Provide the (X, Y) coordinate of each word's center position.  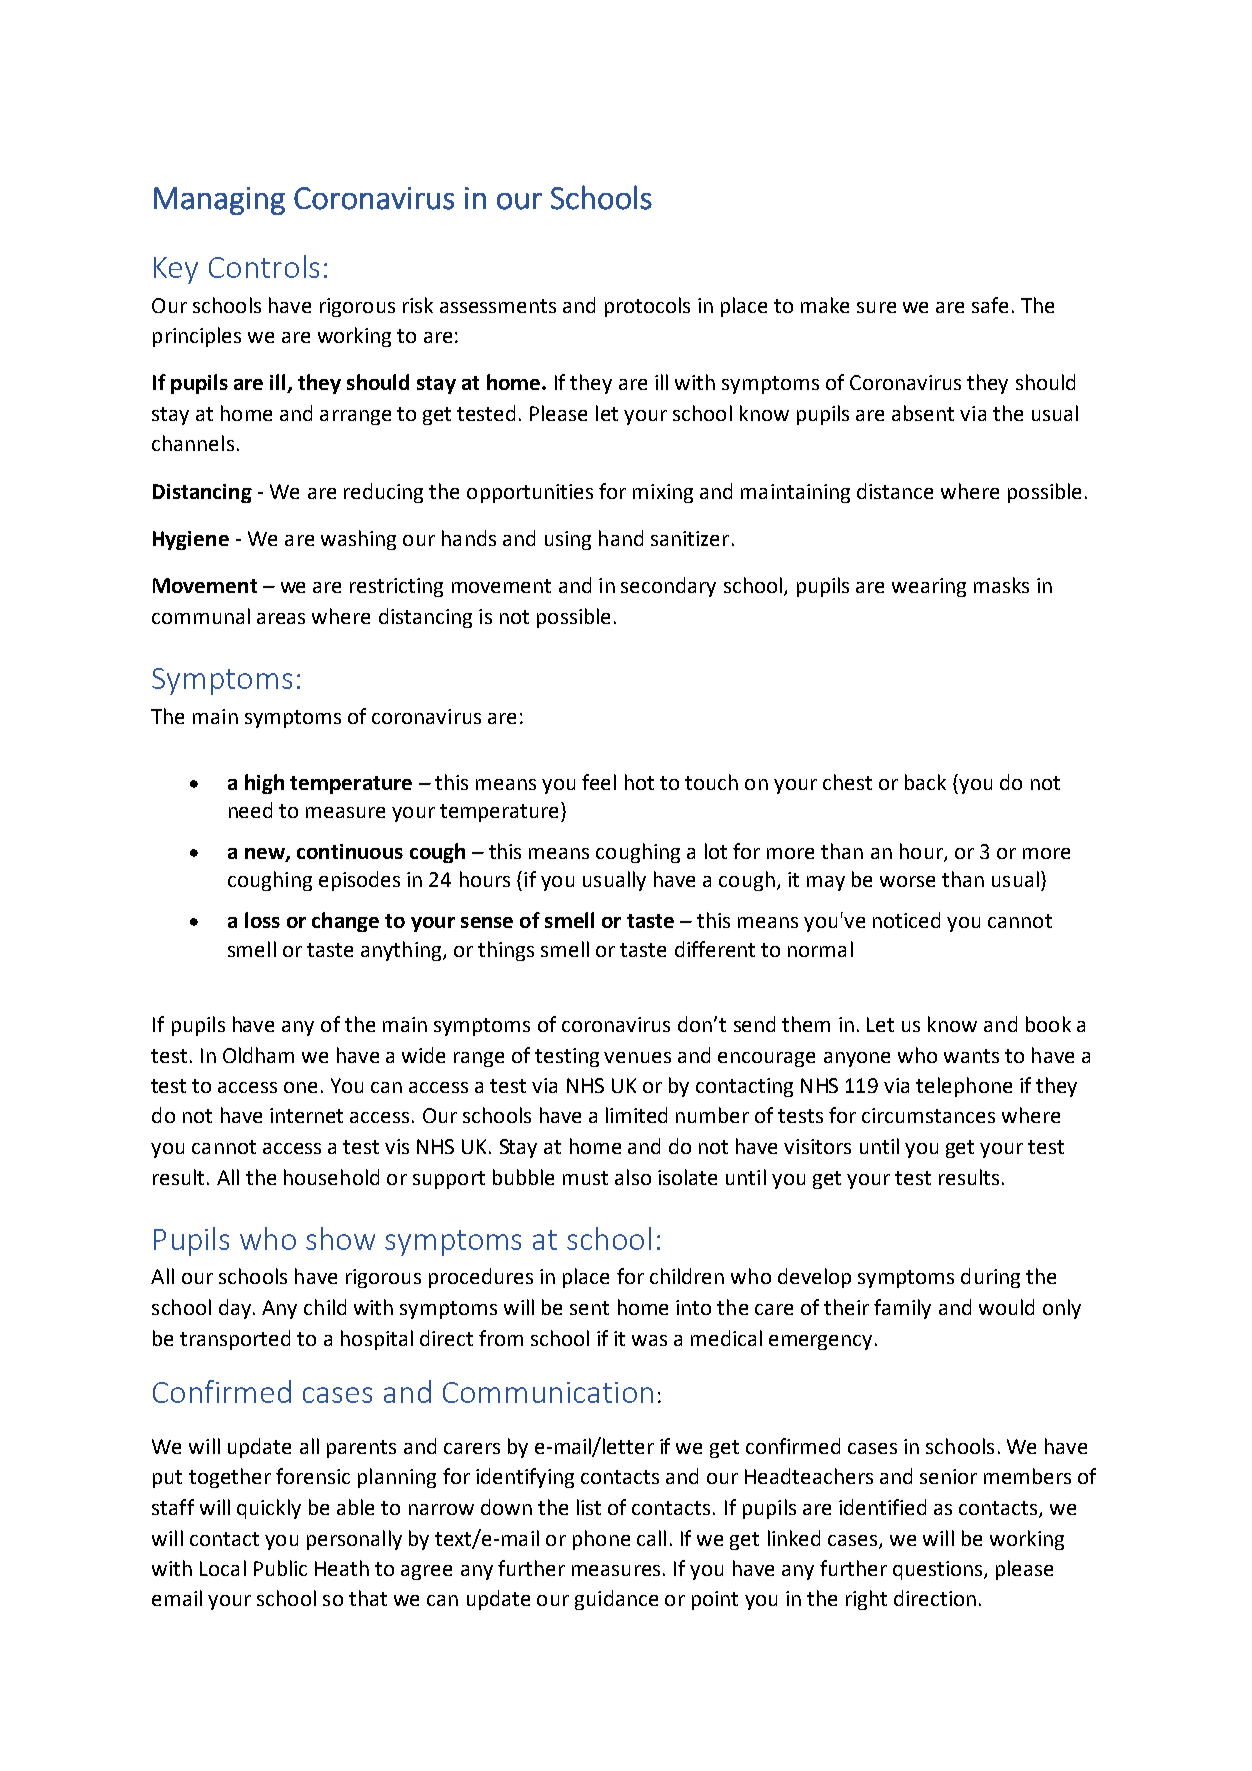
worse (907, 881)
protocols (647, 307)
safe (990, 305)
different (715, 949)
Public (280, 1568)
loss (262, 920)
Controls (264, 266)
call (651, 1538)
